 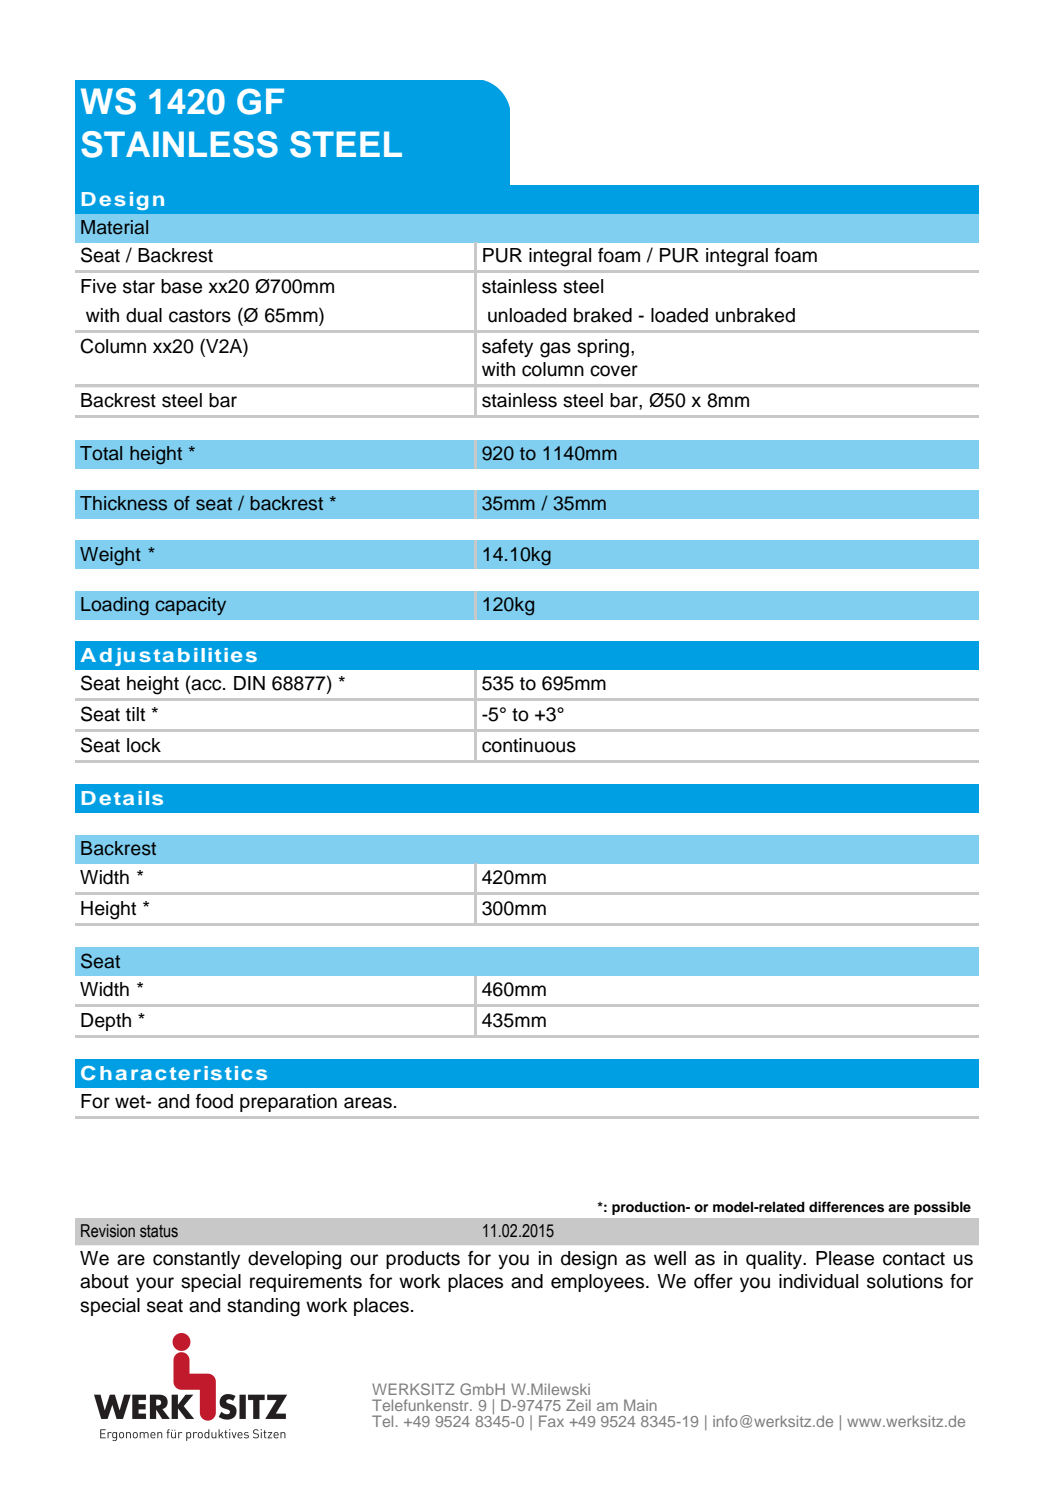 What do you see at coordinates (529, 745) in the screenshot?
I see `continuous` at bounding box center [529, 745].
